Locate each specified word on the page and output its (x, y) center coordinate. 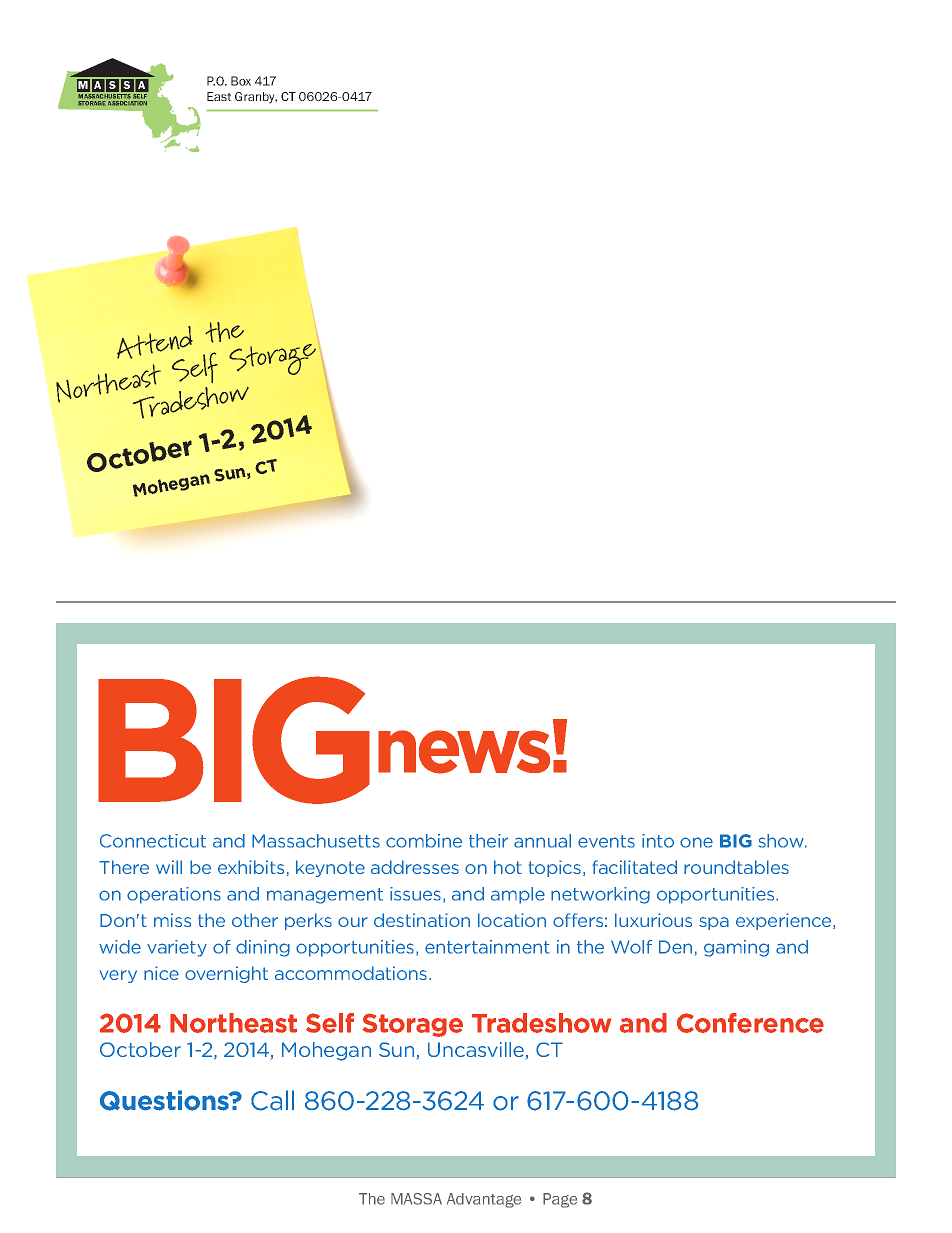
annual (542, 841)
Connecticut (153, 841)
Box (241, 81)
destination (422, 920)
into (658, 841)
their (488, 841)
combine (424, 841)
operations (174, 895)
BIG (736, 841)
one (696, 842)
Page (560, 1200)
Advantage (484, 1200)
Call (272, 1100)
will (169, 867)
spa (714, 923)
